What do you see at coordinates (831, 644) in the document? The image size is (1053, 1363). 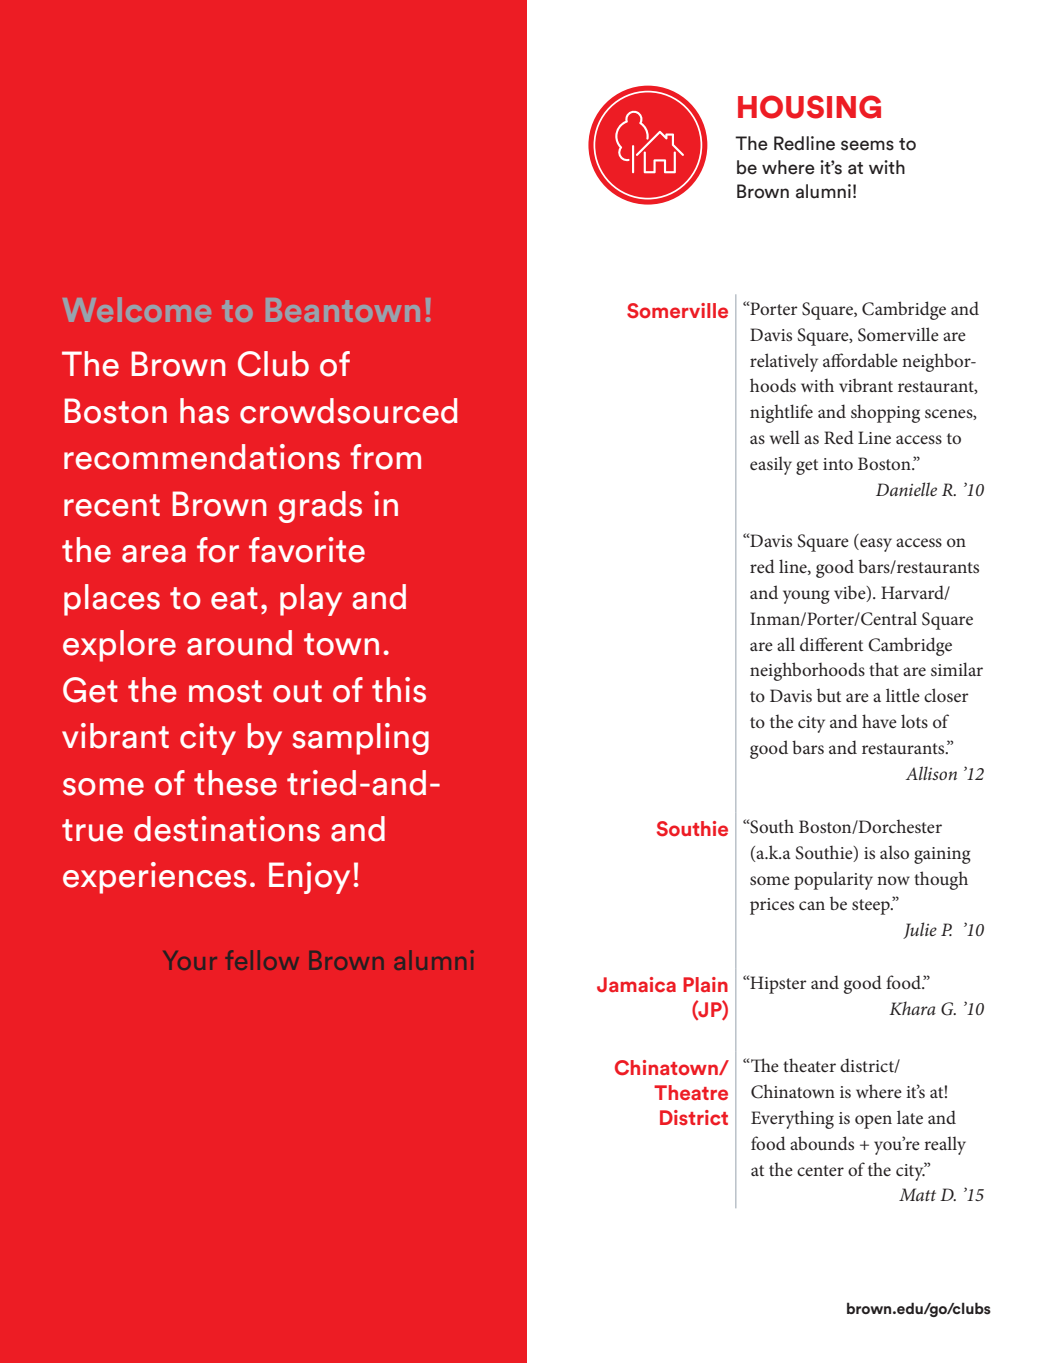 I see `different` at bounding box center [831, 644].
